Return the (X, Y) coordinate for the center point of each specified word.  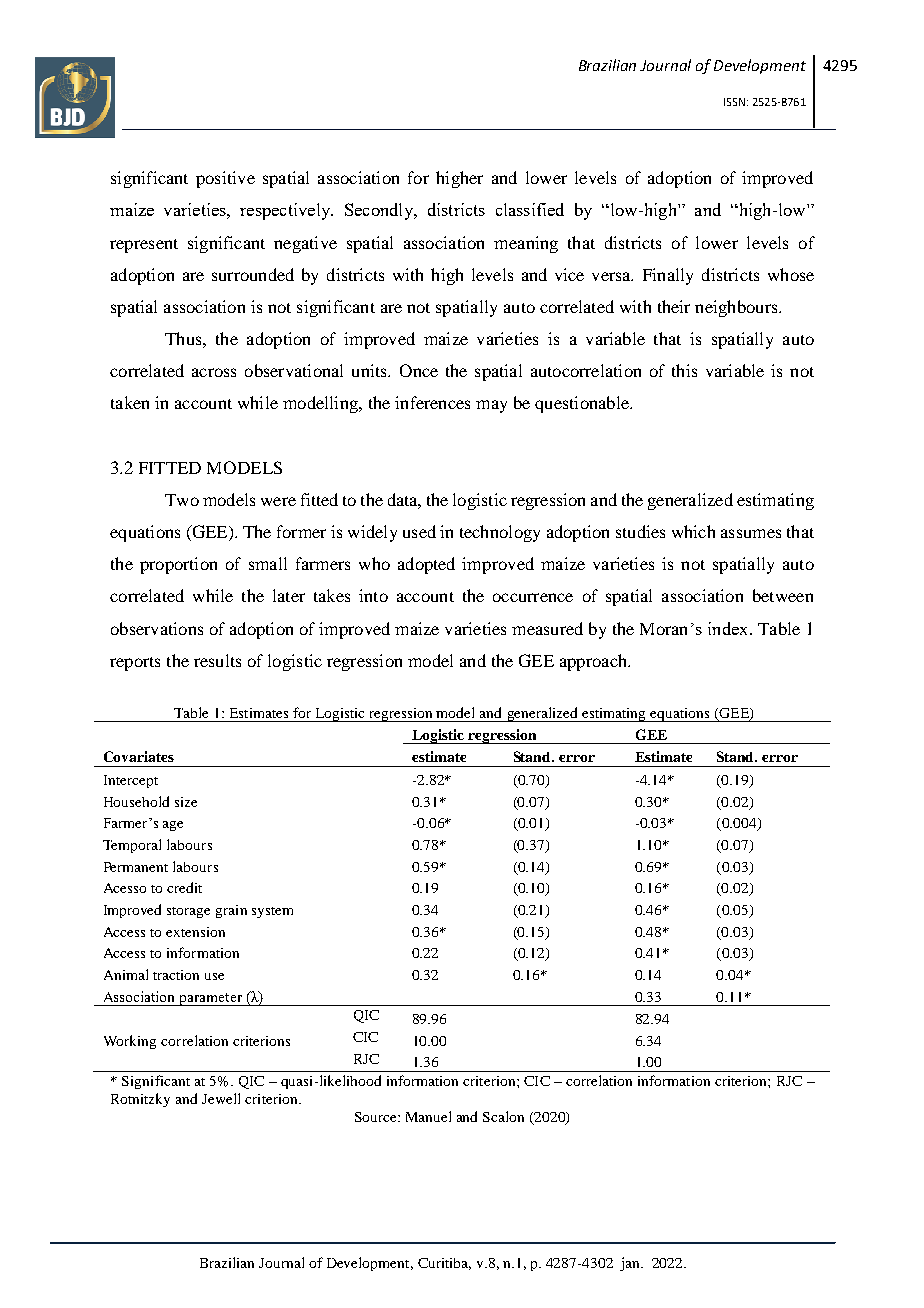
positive (225, 179)
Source (377, 1117)
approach (594, 662)
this (684, 370)
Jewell (221, 1098)
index (729, 628)
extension (195, 932)
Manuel (428, 1116)
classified (530, 209)
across (214, 372)
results (217, 660)
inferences (432, 402)
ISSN (734, 102)
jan (631, 1264)
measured (547, 628)
